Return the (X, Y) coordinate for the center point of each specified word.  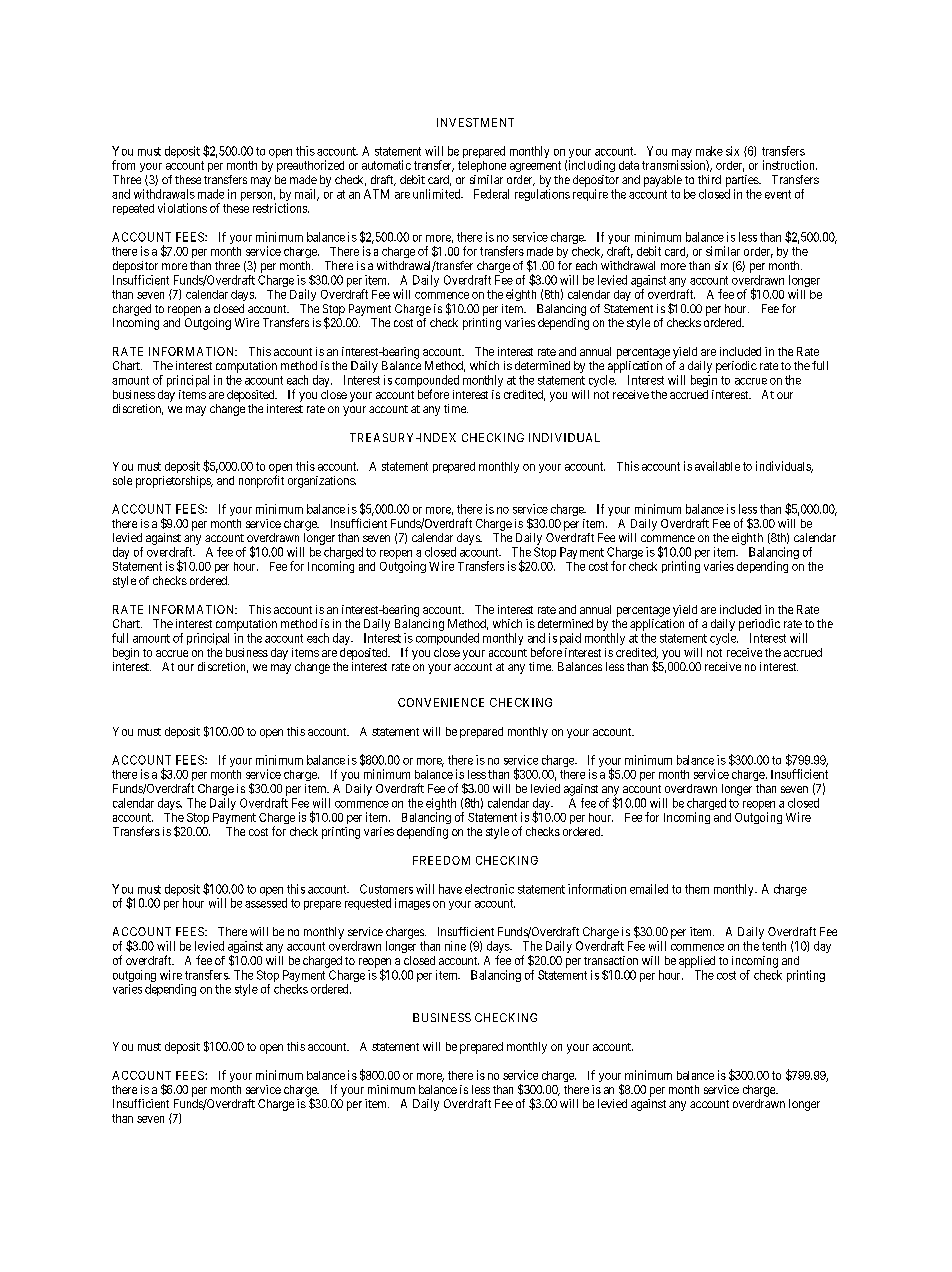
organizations (322, 482)
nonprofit (261, 481)
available (717, 466)
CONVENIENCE (441, 702)
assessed (266, 903)
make (709, 151)
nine (455, 946)
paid (570, 639)
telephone (482, 166)
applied (697, 962)
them (697, 889)
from (123, 165)
